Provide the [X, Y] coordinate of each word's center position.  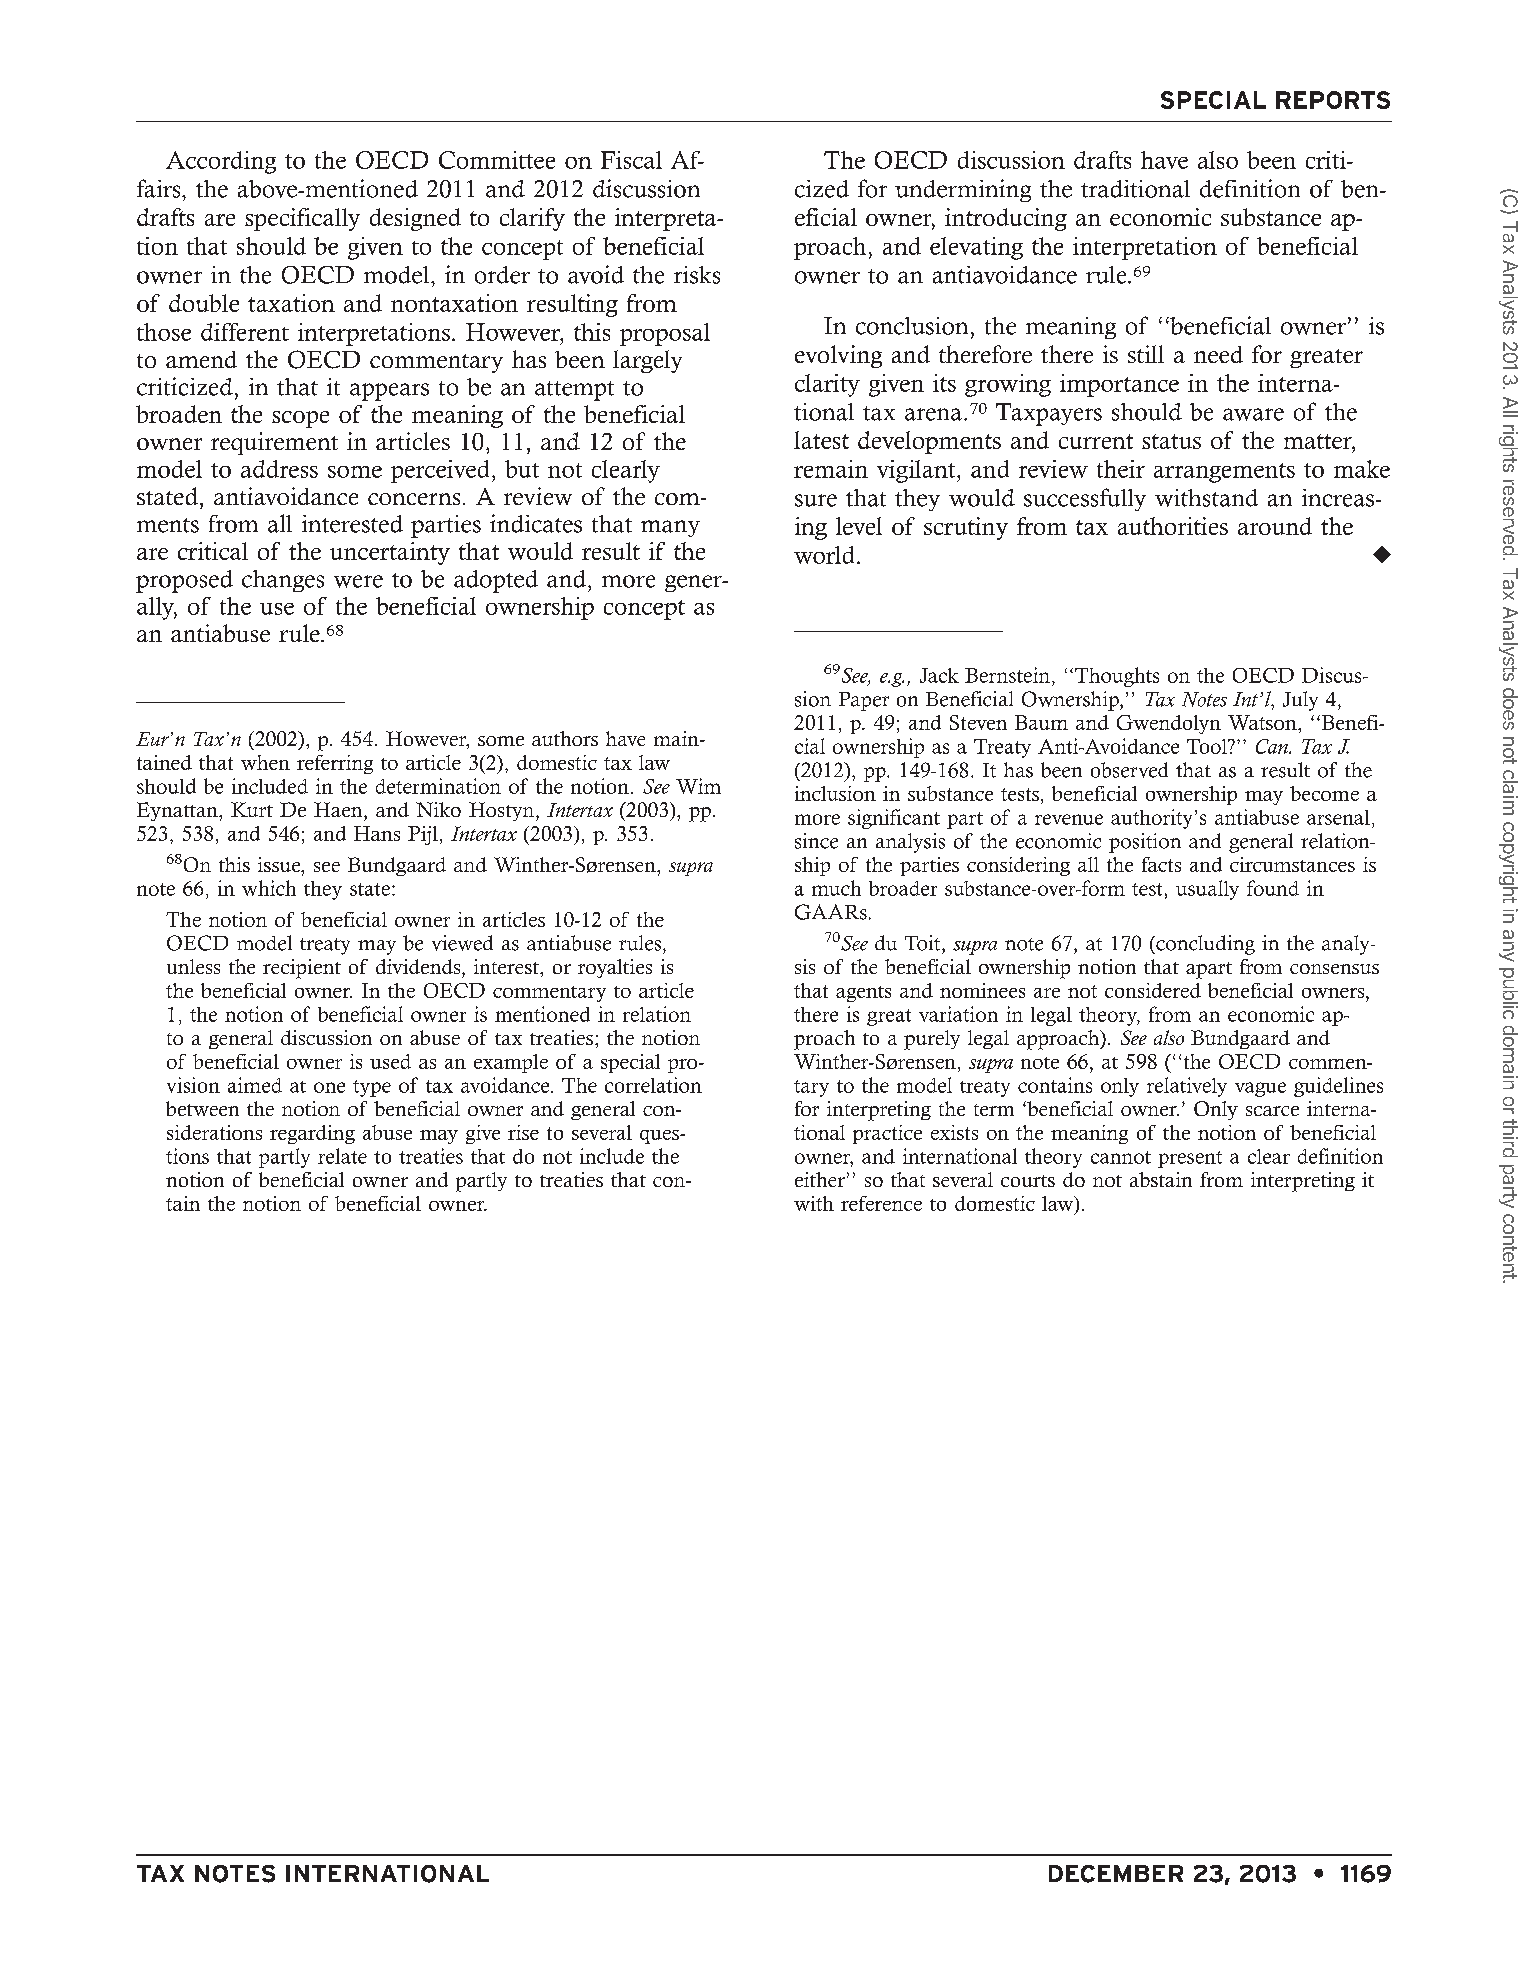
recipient [302, 969]
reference [881, 1203]
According [221, 162]
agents [863, 994]
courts [1028, 1181]
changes [283, 581]
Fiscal [631, 160]
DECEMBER [1116, 1874]
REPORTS [1333, 100]
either [820, 1179]
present [1190, 1159]
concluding [1204, 945]
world [824, 555]
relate [342, 1156]
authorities [1173, 526]
